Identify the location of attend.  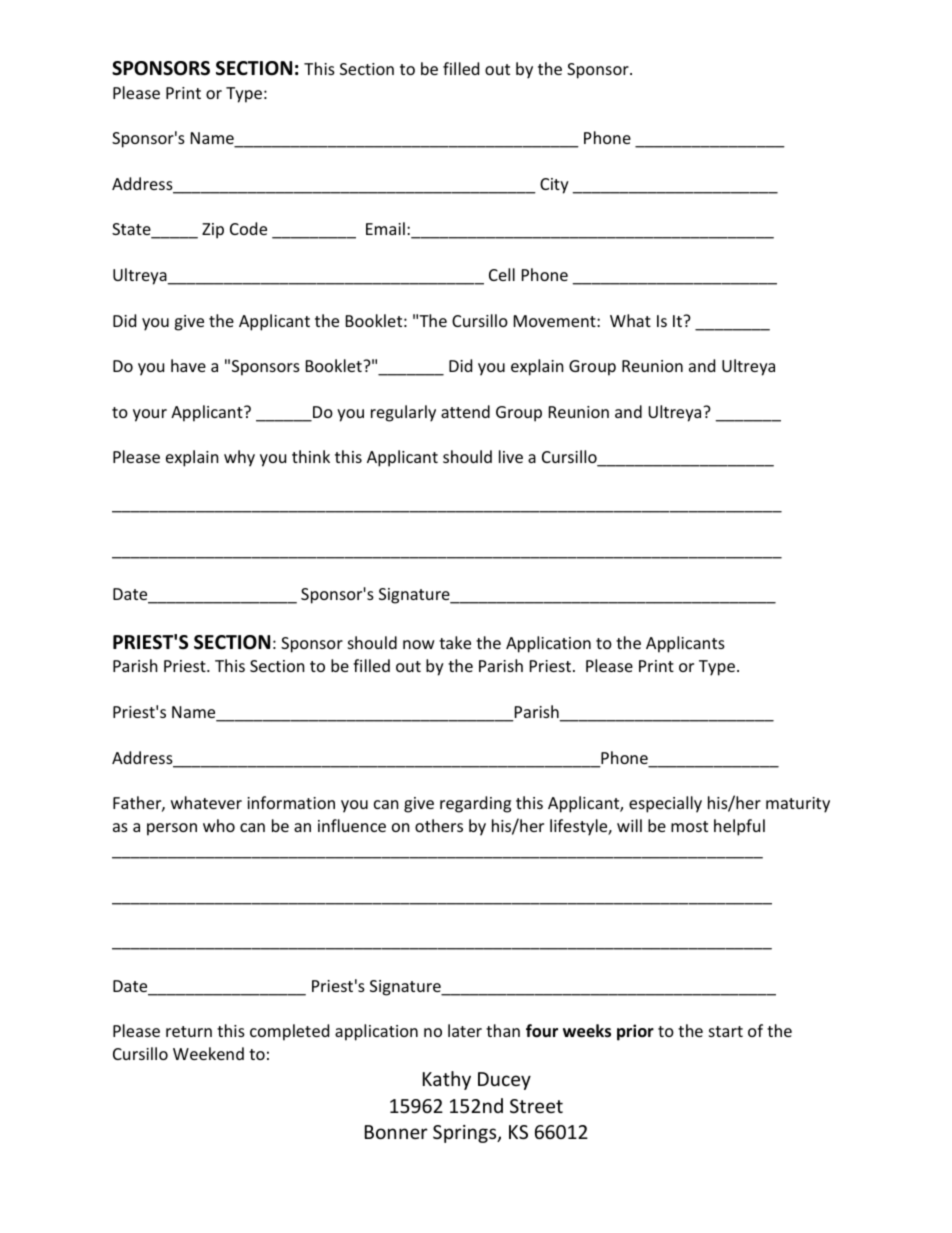
(465, 411).
